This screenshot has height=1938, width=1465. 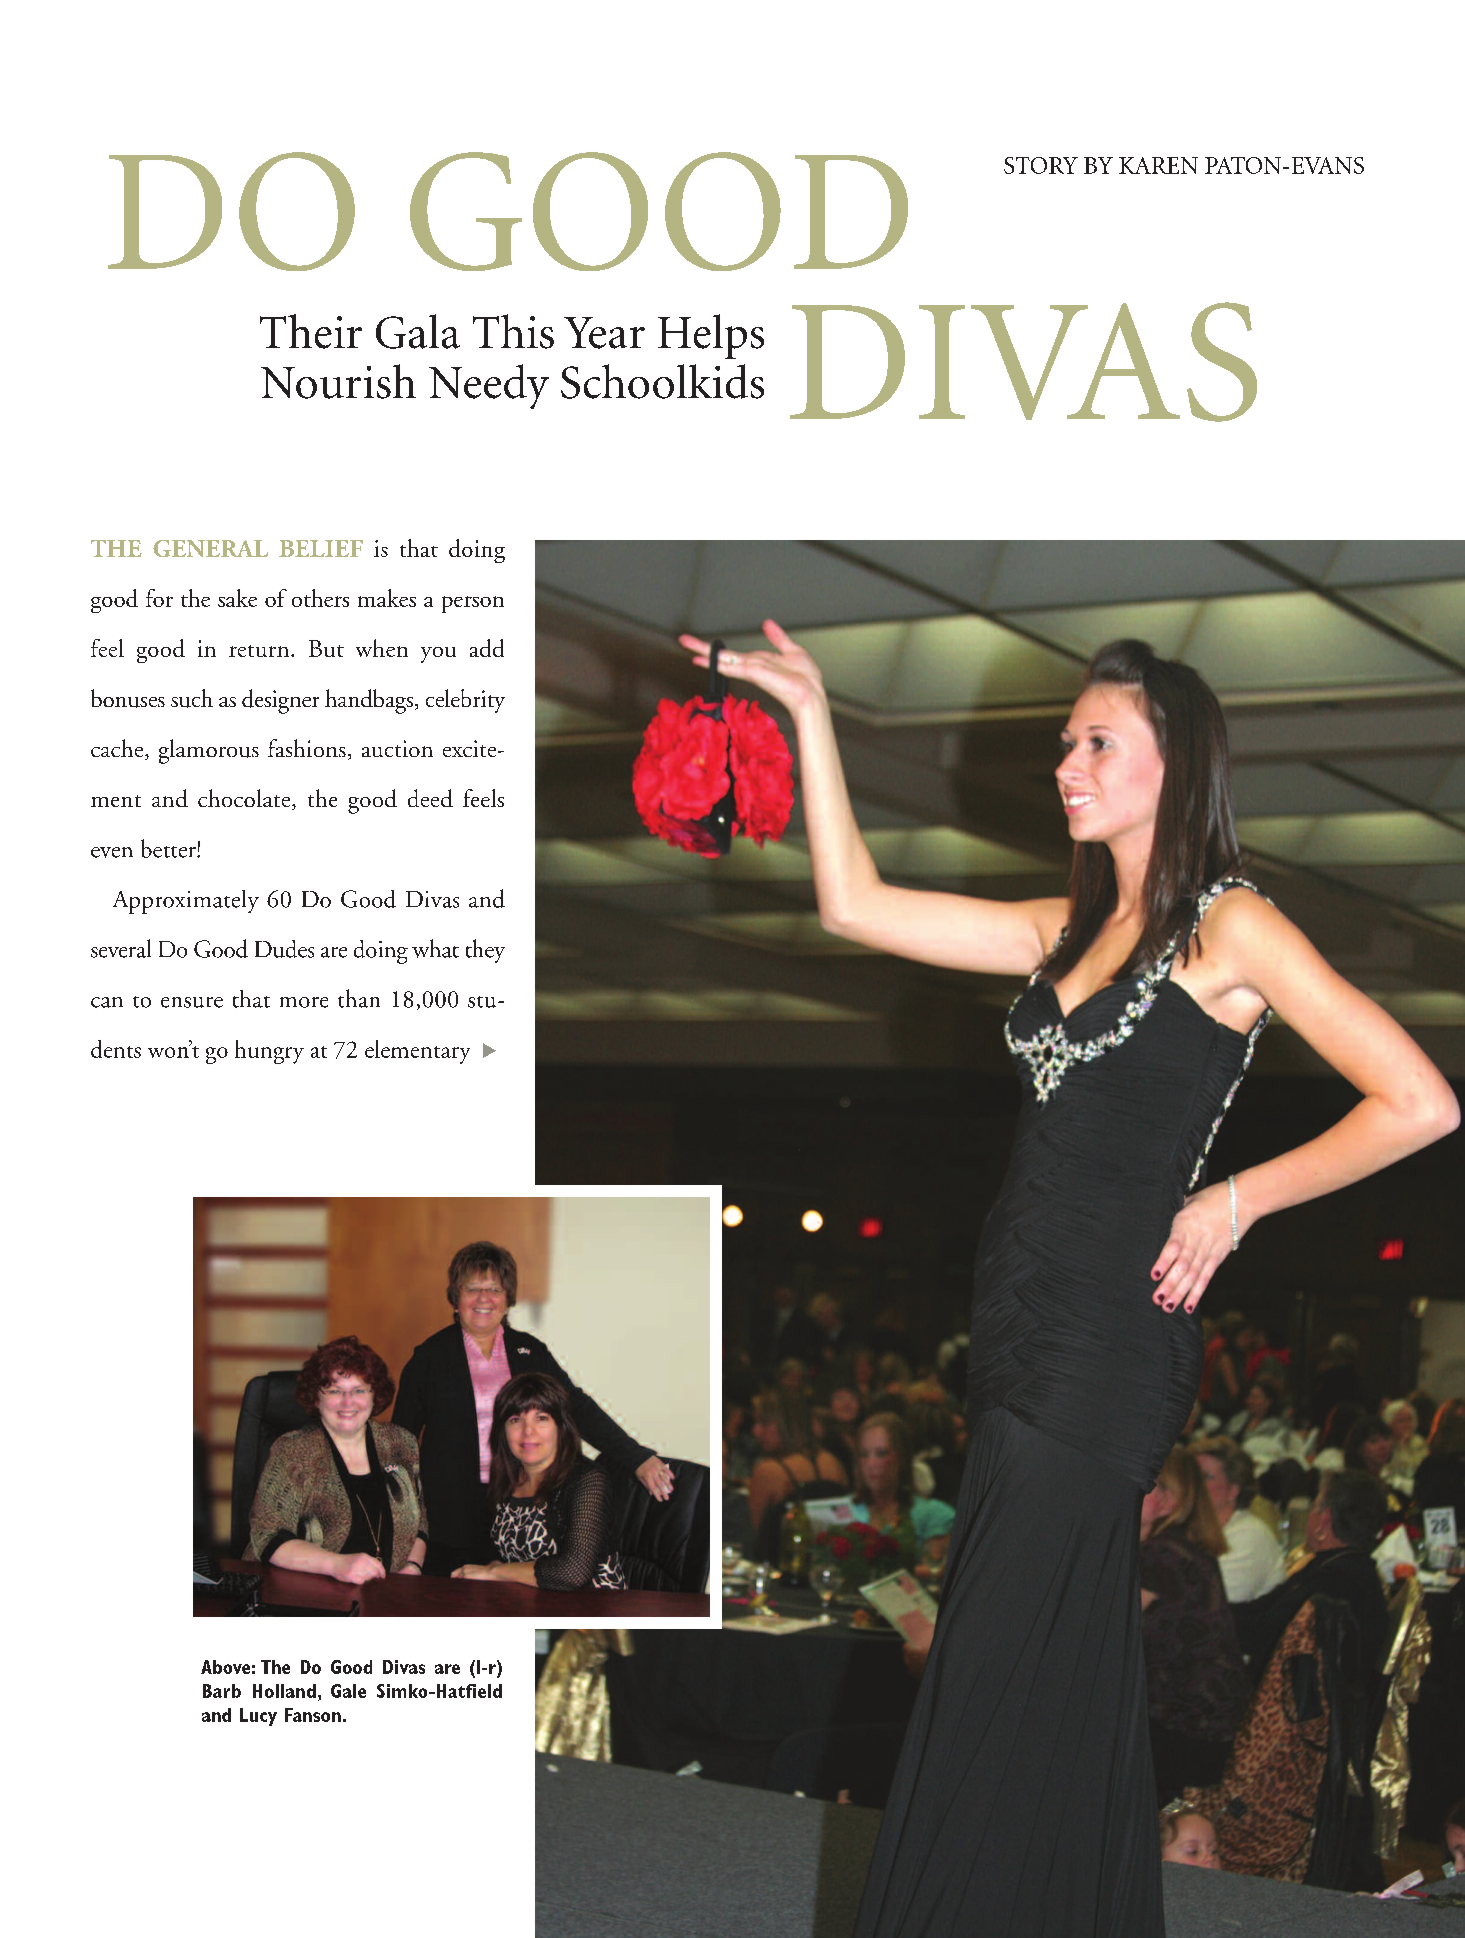 I want to click on Barb, so click(x=222, y=1691).
